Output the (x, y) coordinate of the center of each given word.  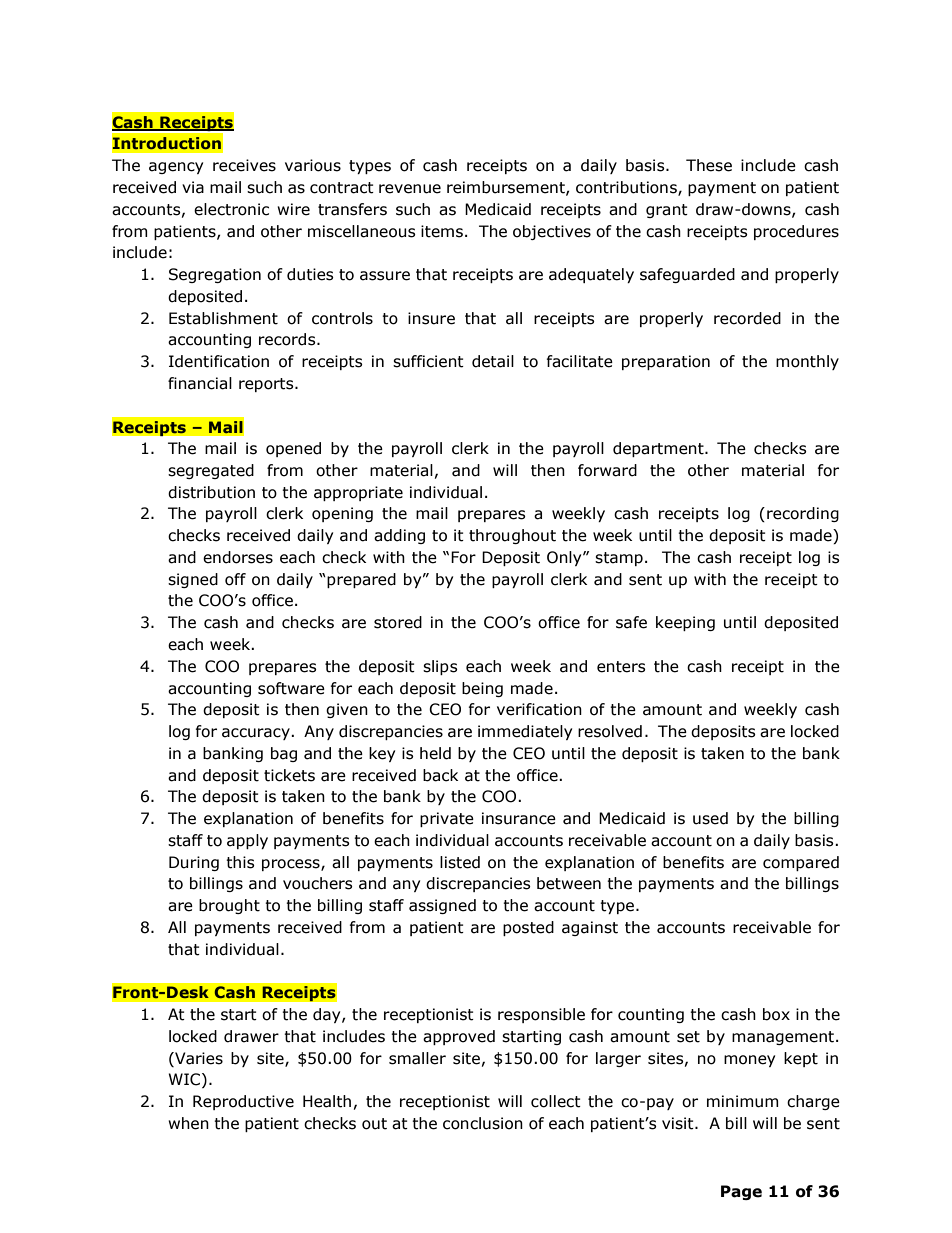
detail (493, 361)
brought (229, 906)
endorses (238, 557)
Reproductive (243, 1102)
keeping (685, 623)
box (776, 1014)
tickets (289, 775)
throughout (512, 536)
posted (528, 928)
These (709, 165)
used (710, 818)
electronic (231, 209)
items (442, 231)
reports (267, 385)
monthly (807, 362)
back (440, 775)
